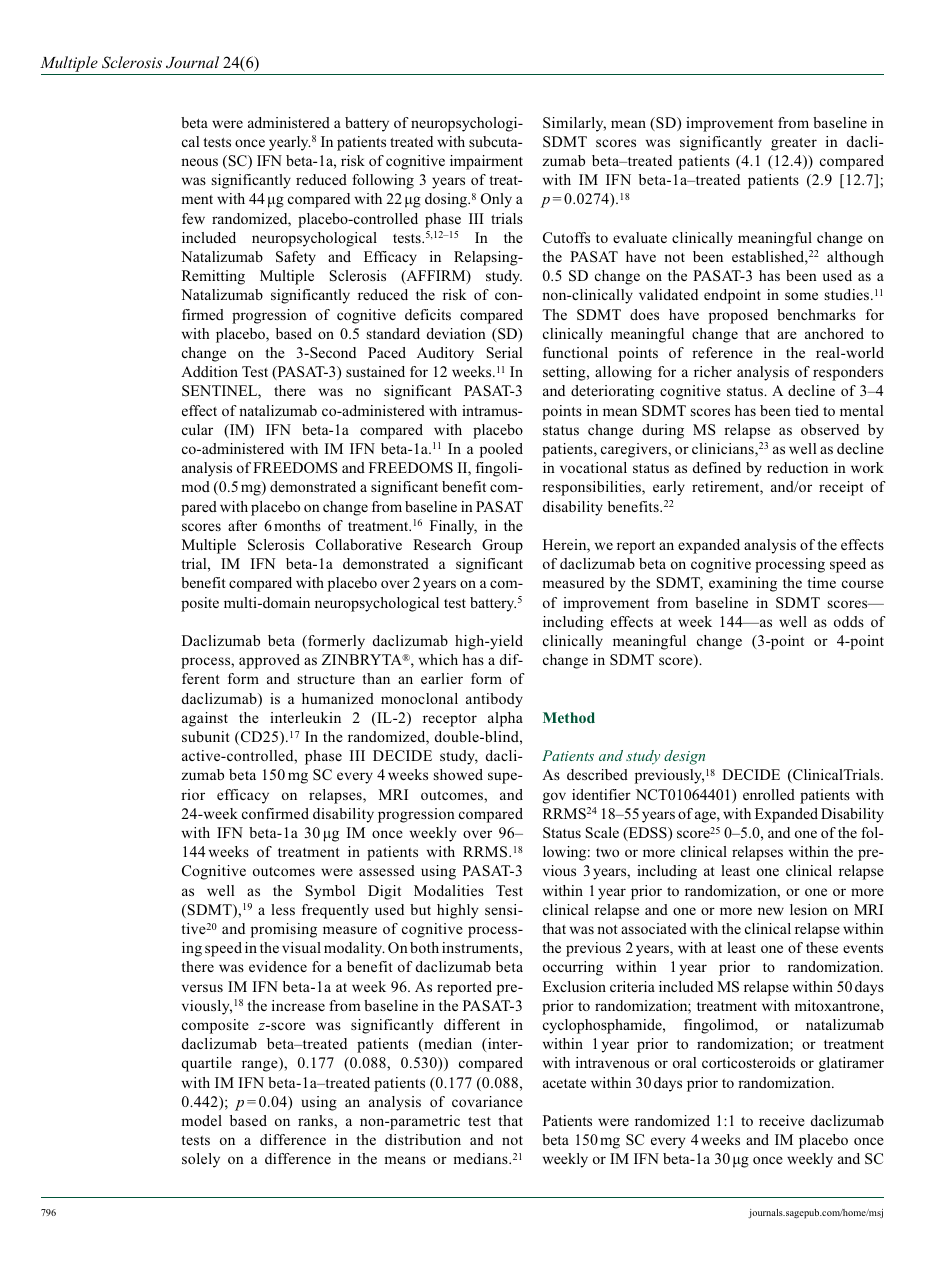  I want to click on antibody, so click(494, 700).
